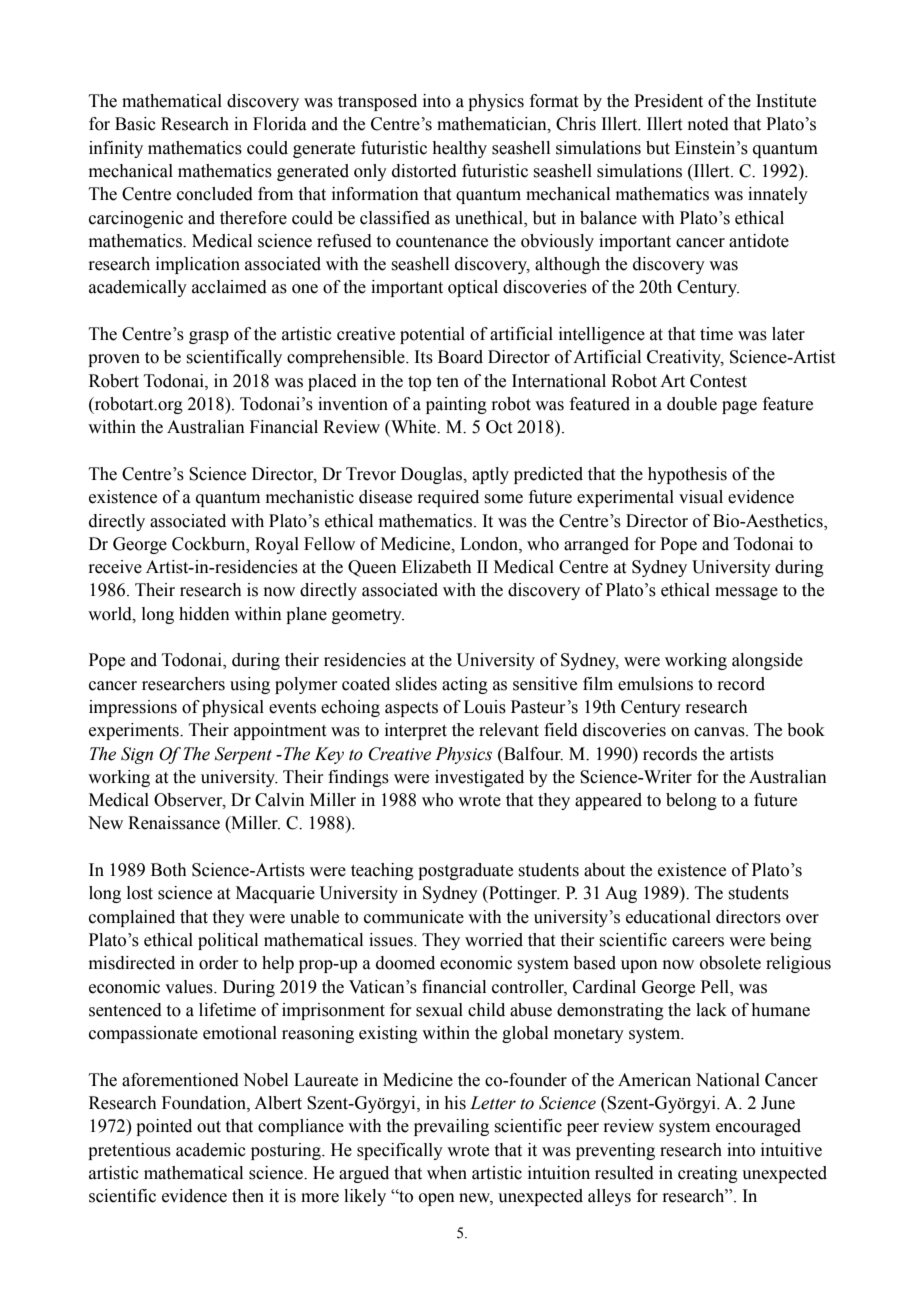 This image has width=924, height=1308. Describe the element at coordinates (447, 1173) in the image. I see `when` at that location.
